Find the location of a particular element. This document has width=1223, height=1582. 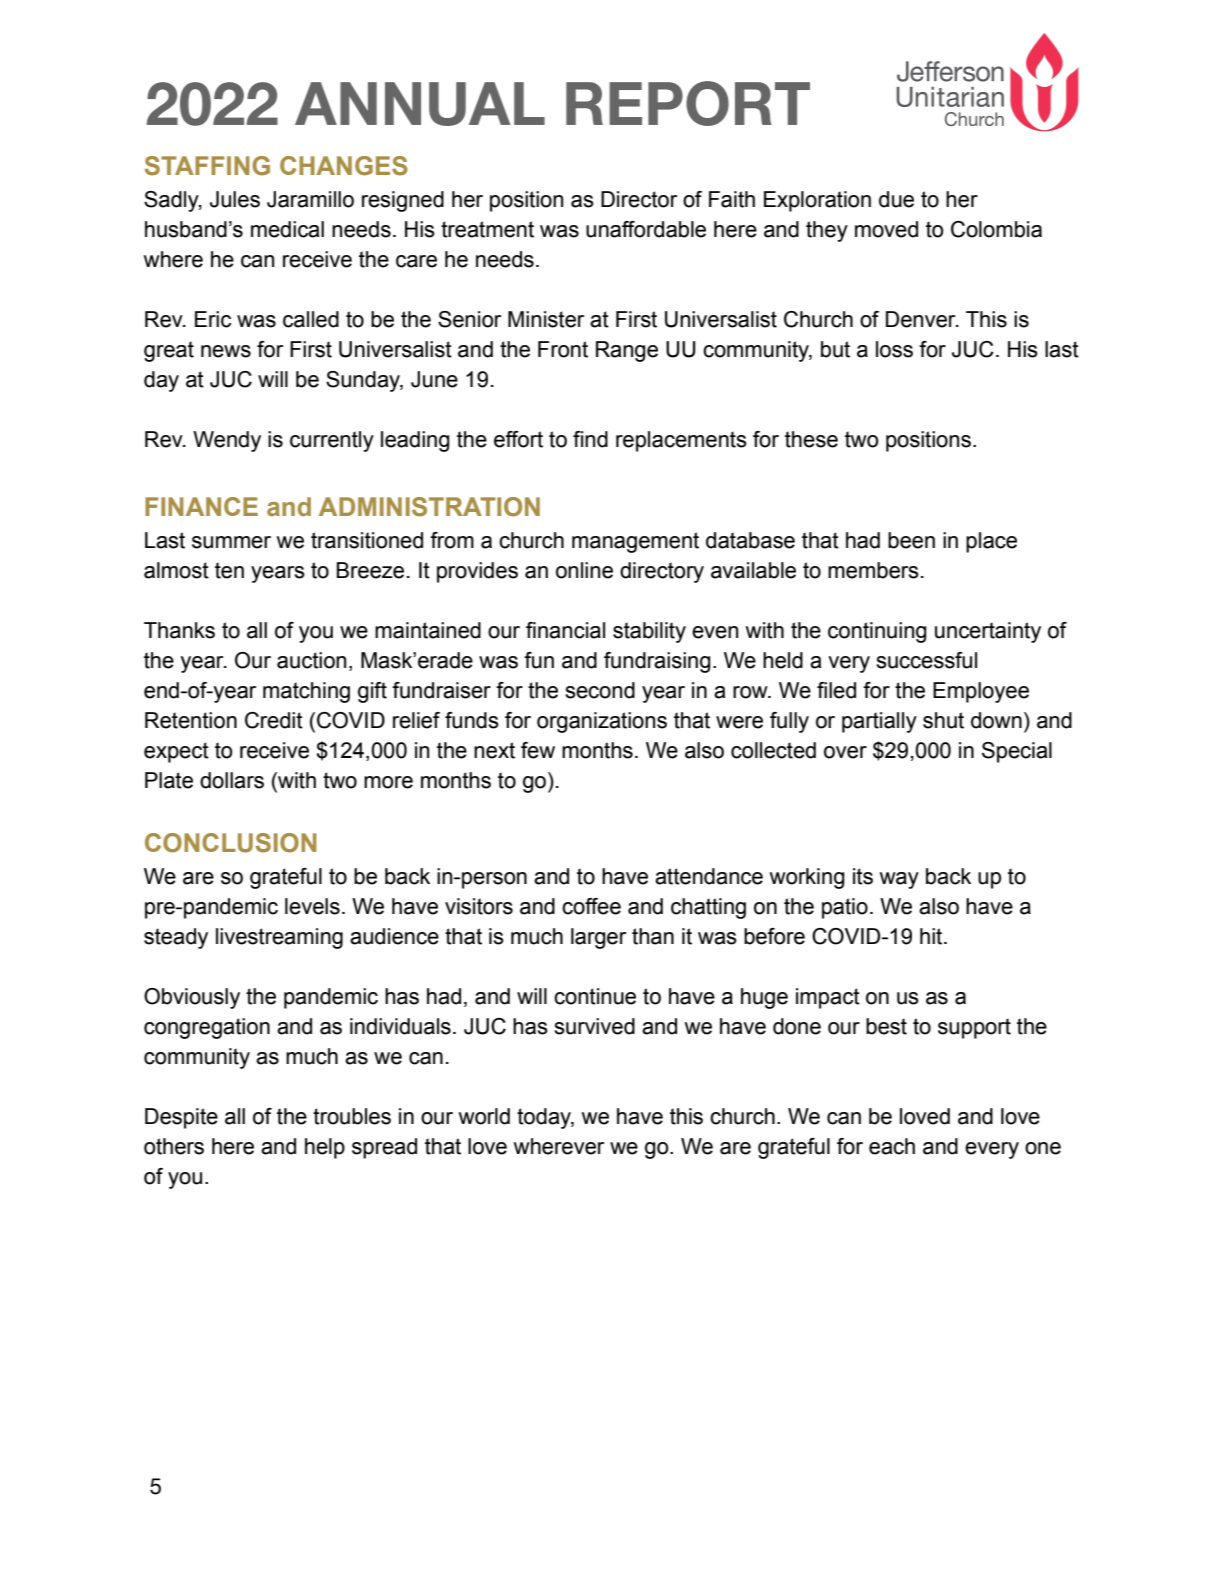

dollars is located at coordinates (232, 780).
